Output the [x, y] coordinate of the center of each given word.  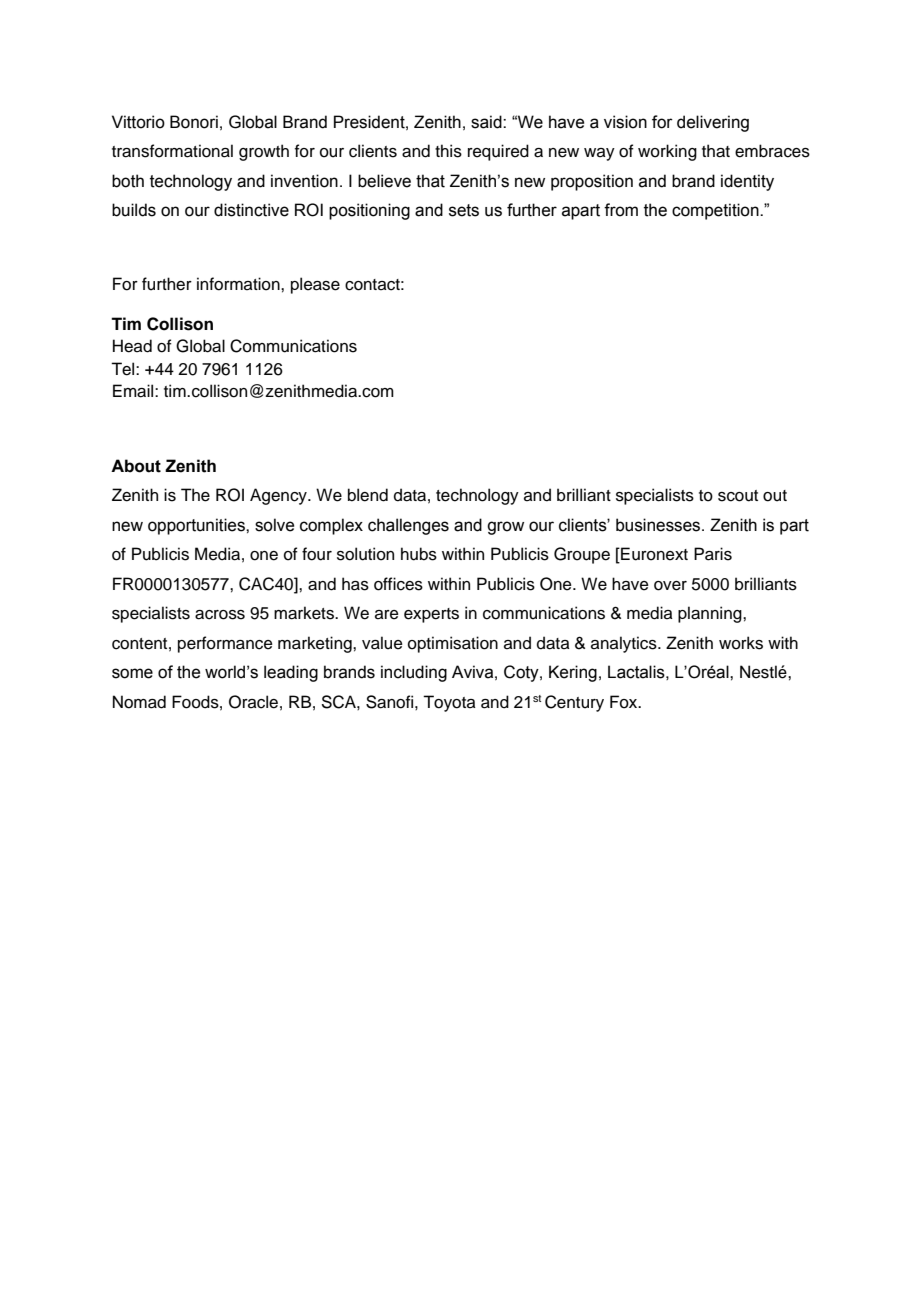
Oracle [253, 702]
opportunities [197, 526]
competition [716, 211]
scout [738, 496]
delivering [713, 123]
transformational [172, 151]
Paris [713, 554]
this [448, 151]
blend [368, 495]
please [315, 285]
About [136, 466]
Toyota [449, 703]
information [239, 284]
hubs [419, 554]
